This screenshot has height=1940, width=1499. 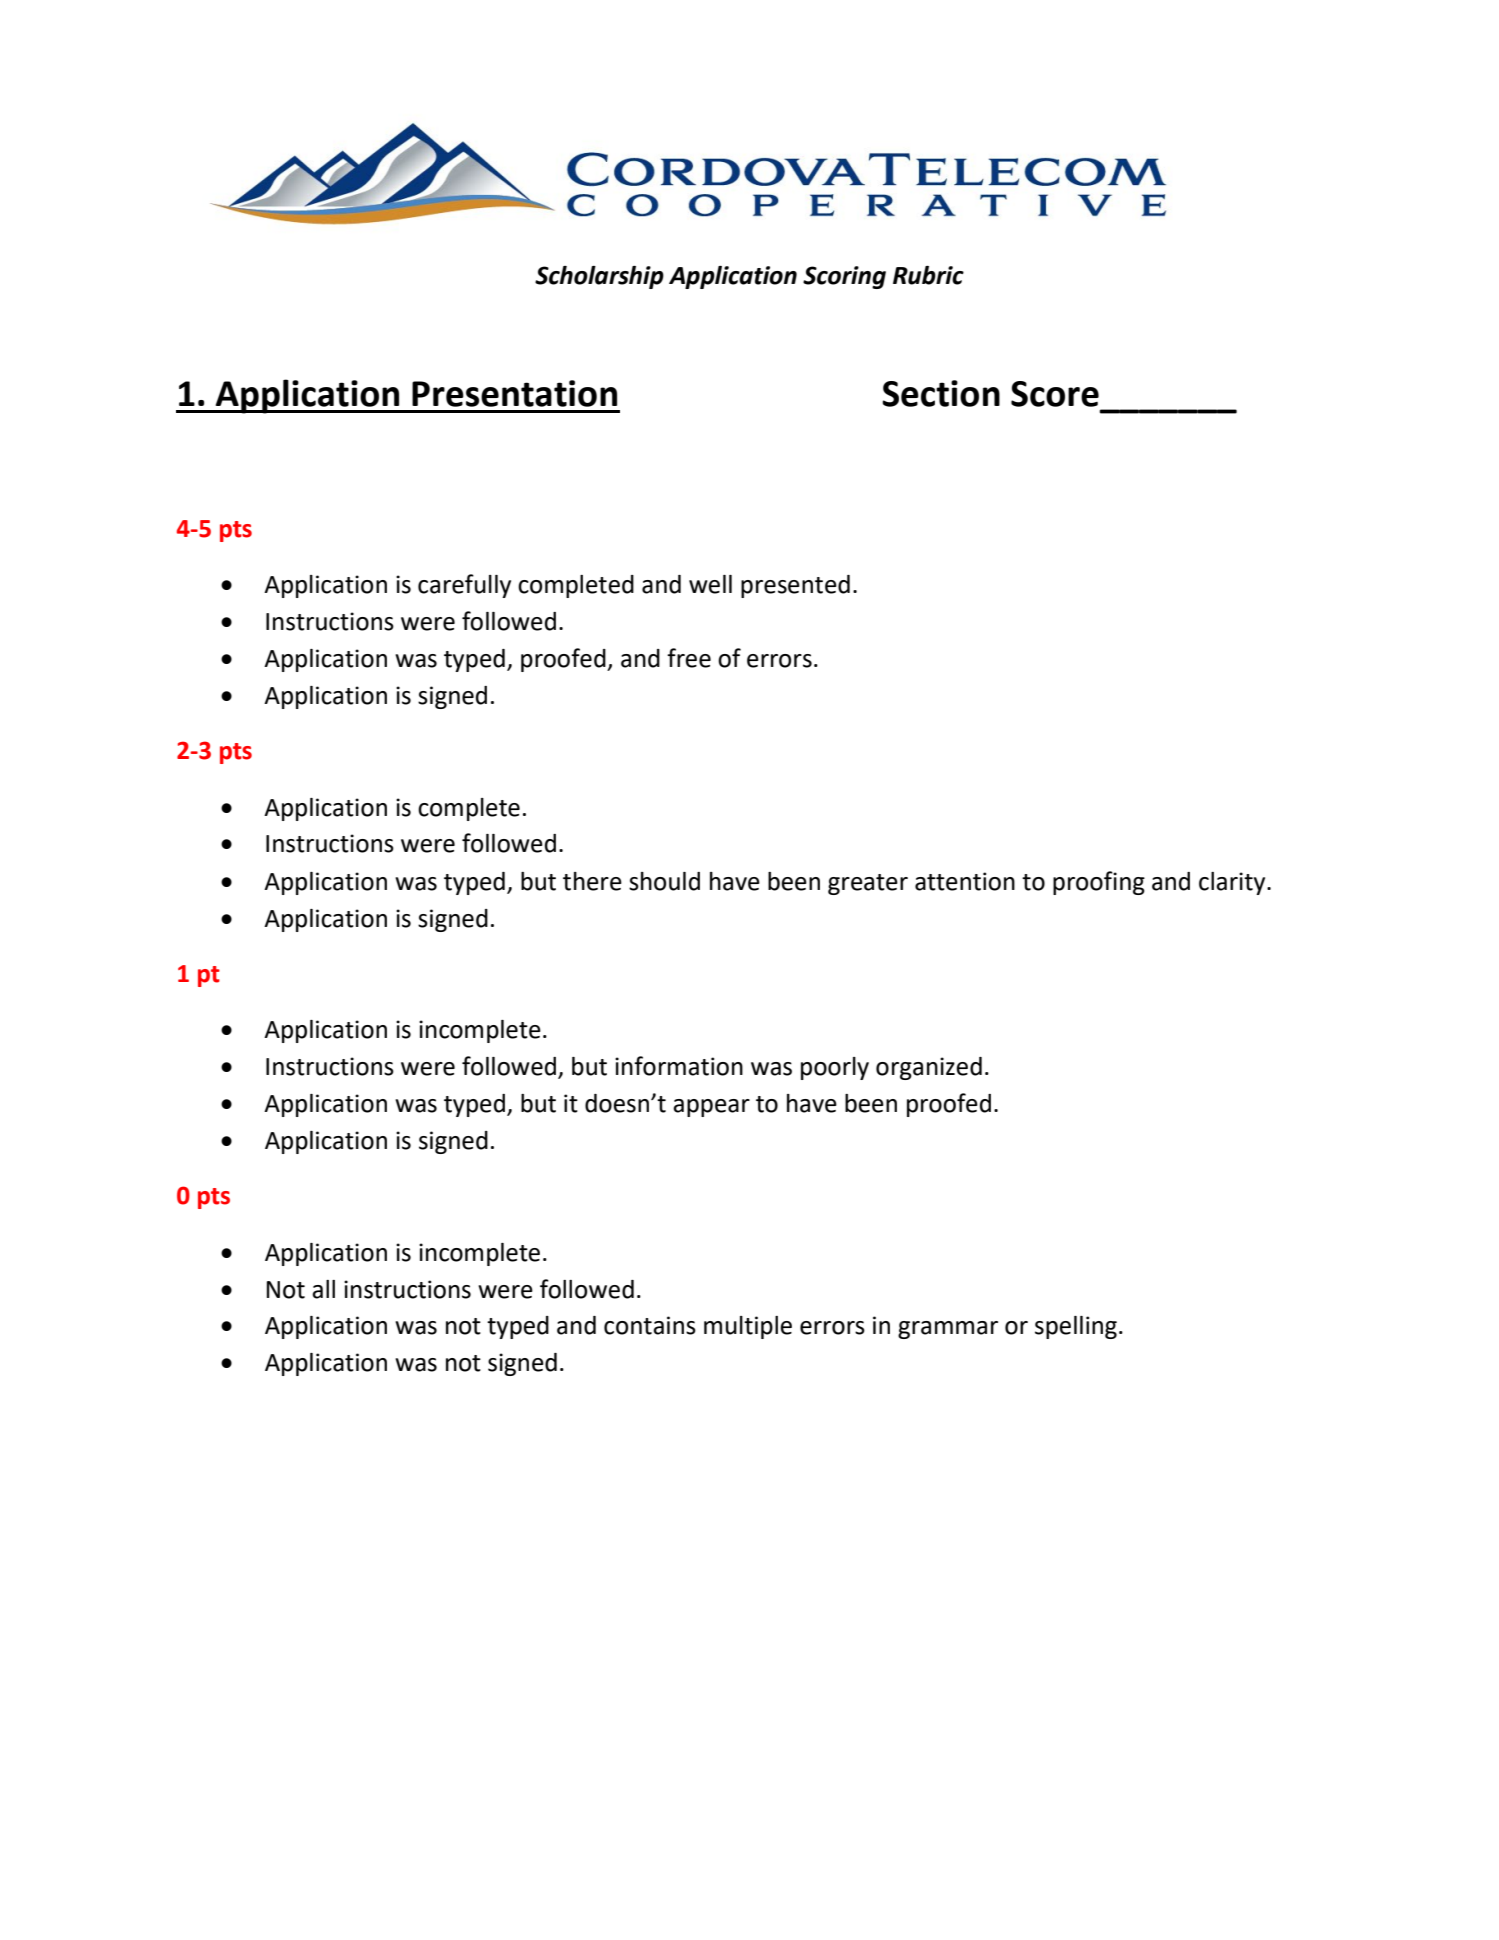 What do you see at coordinates (514, 393) in the screenshot?
I see `Presentation` at bounding box center [514, 393].
